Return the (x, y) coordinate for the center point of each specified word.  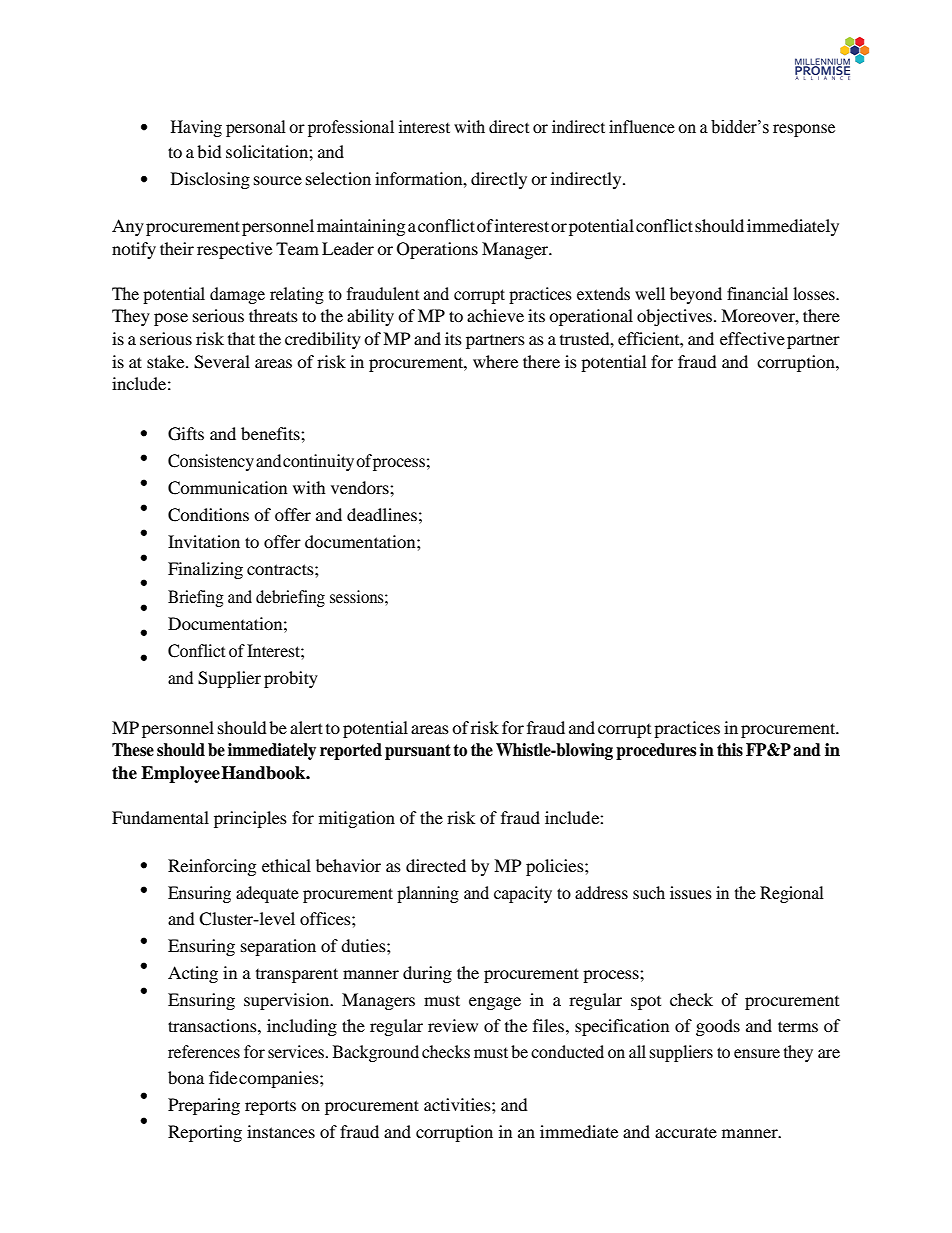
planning (428, 894)
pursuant (418, 752)
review (453, 1025)
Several (222, 362)
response (804, 130)
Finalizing (205, 570)
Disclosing (210, 180)
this (730, 750)
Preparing (204, 1106)
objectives (674, 317)
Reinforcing (212, 867)
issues (691, 892)
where (495, 361)
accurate (686, 1132)
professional (351, 128)
